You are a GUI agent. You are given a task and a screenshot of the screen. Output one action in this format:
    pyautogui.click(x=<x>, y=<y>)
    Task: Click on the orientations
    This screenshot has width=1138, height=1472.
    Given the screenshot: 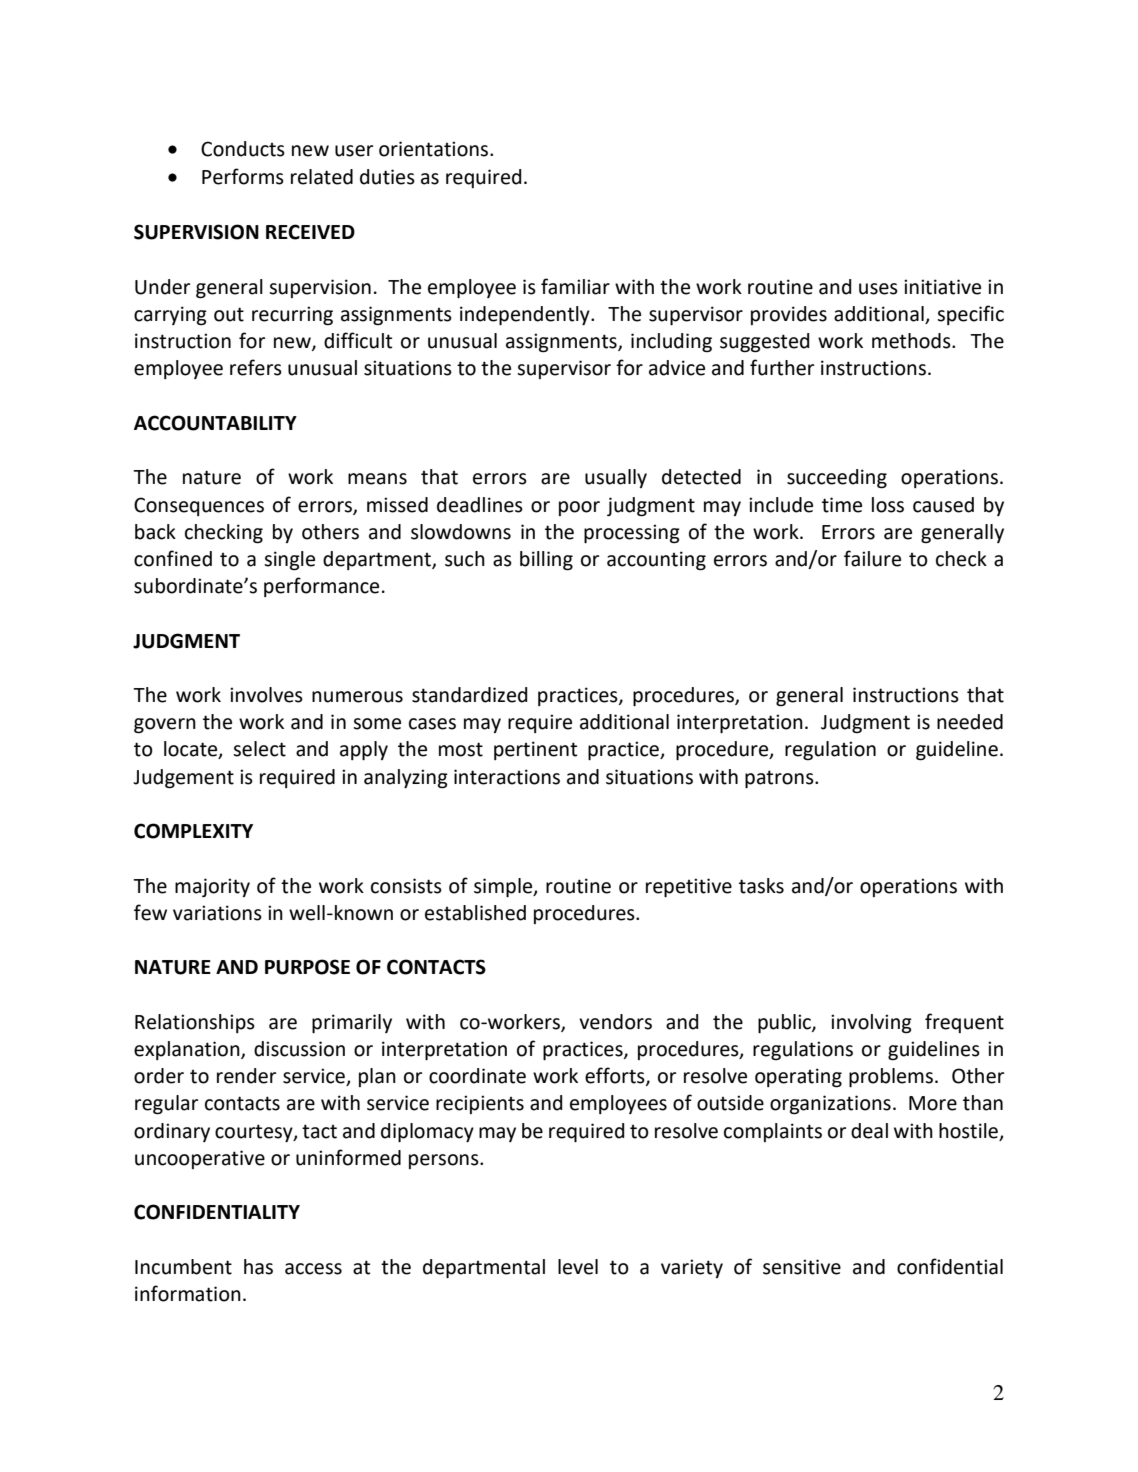 What is the action you would take?
    pyautogui.click(x=433, y=149)
